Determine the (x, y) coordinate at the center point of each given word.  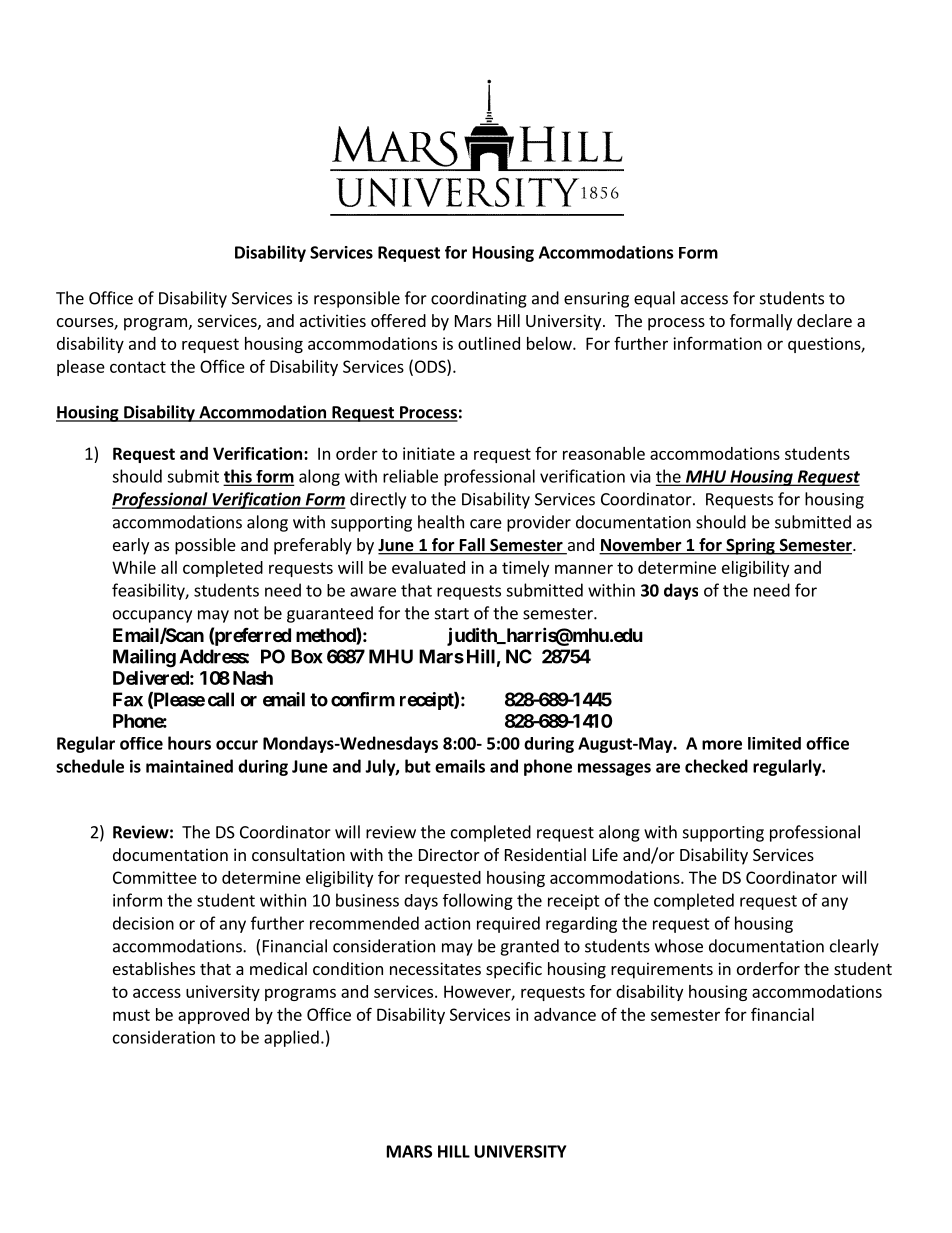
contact (138, 367)
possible (205, 546)
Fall (472, 546)
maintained (189, 766)
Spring (750, 546)
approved (213, 1016)
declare (824, 320)
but (418, 766)
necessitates (435, 968)
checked (716, 766)
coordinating (479, 299)
